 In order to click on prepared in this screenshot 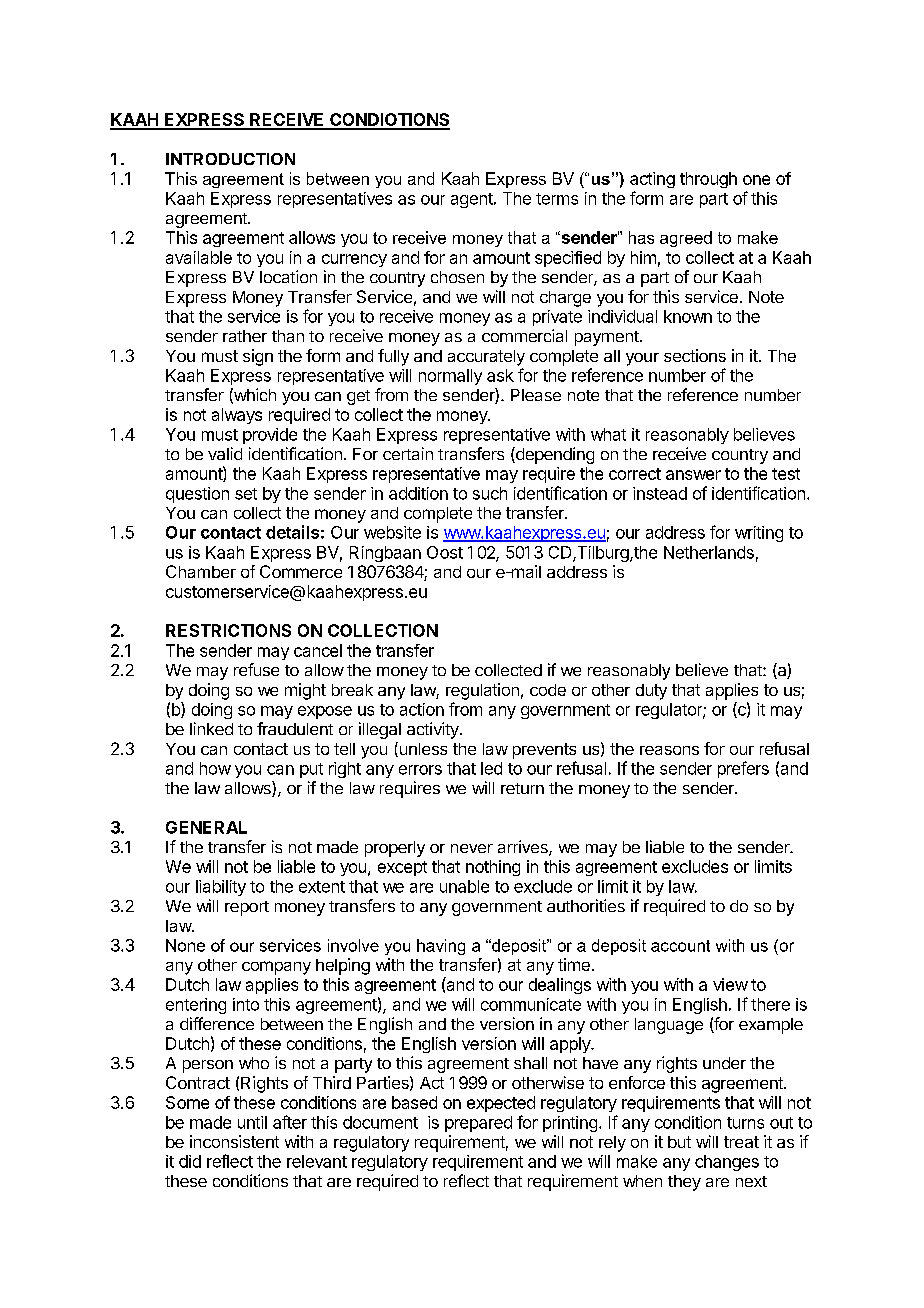, I will do `click(478, 1124)`.
